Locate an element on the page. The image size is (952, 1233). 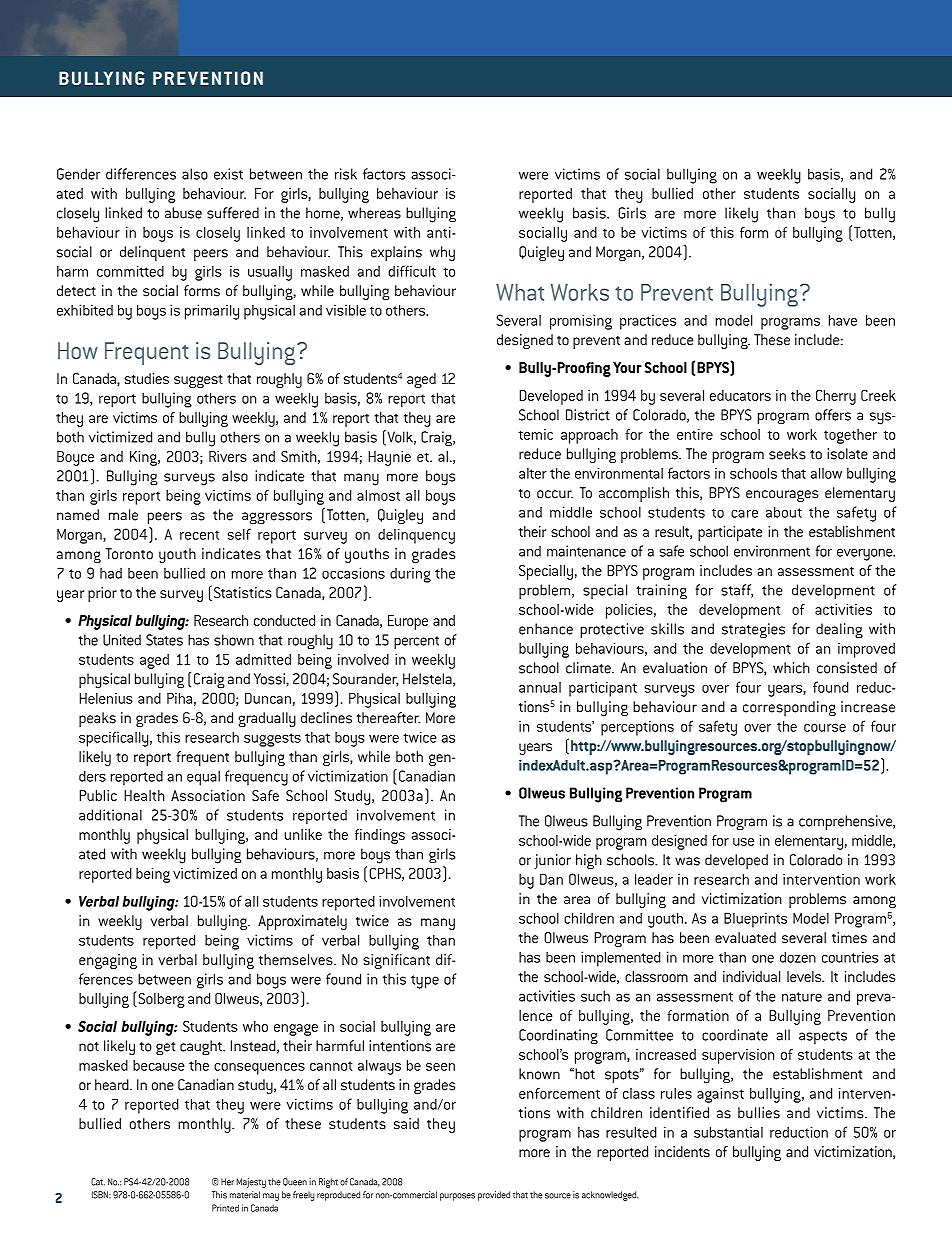
Printed is located at coordinates (225, 1208).
